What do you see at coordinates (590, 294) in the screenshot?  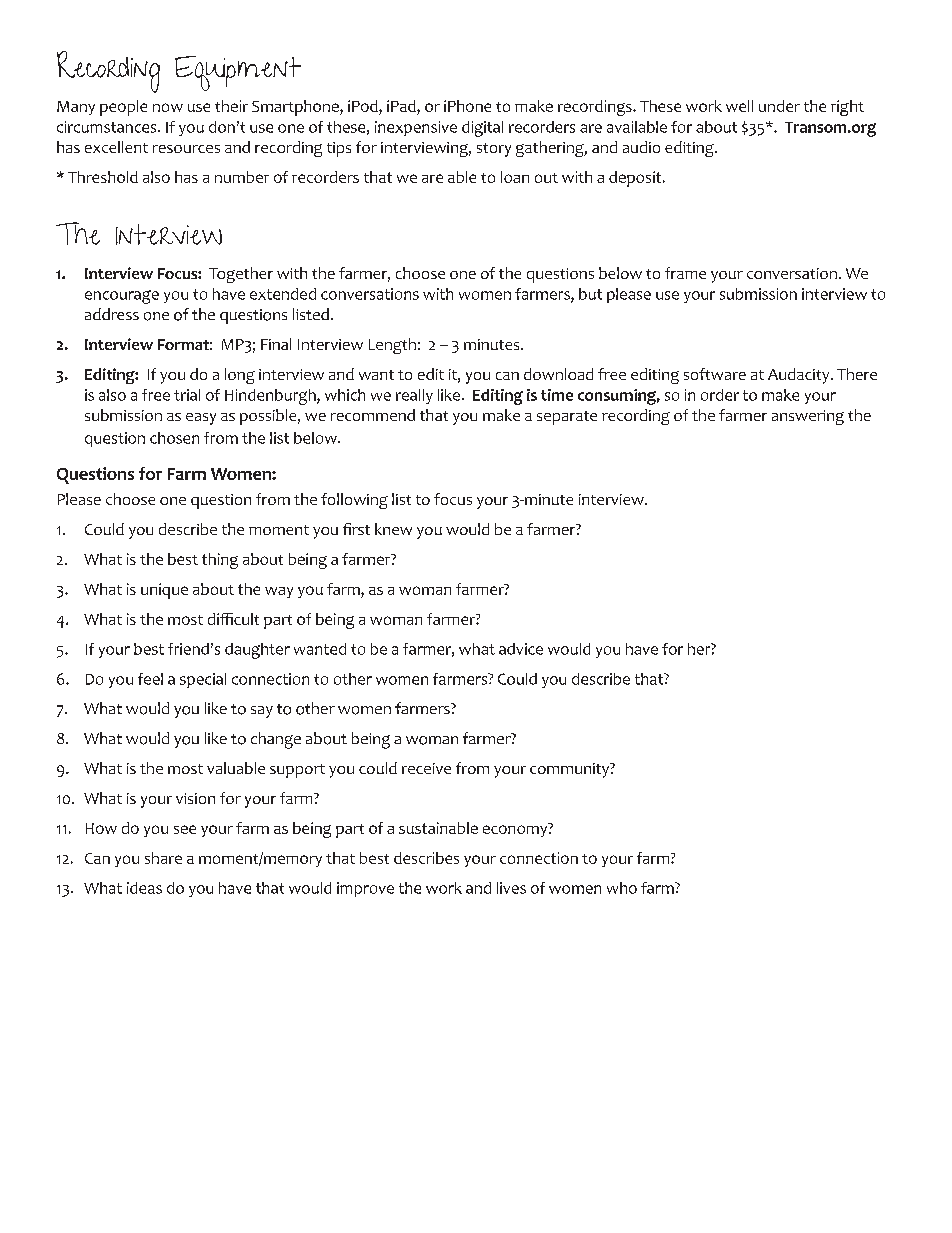 I see `but` at bounding box center [590, 294].
